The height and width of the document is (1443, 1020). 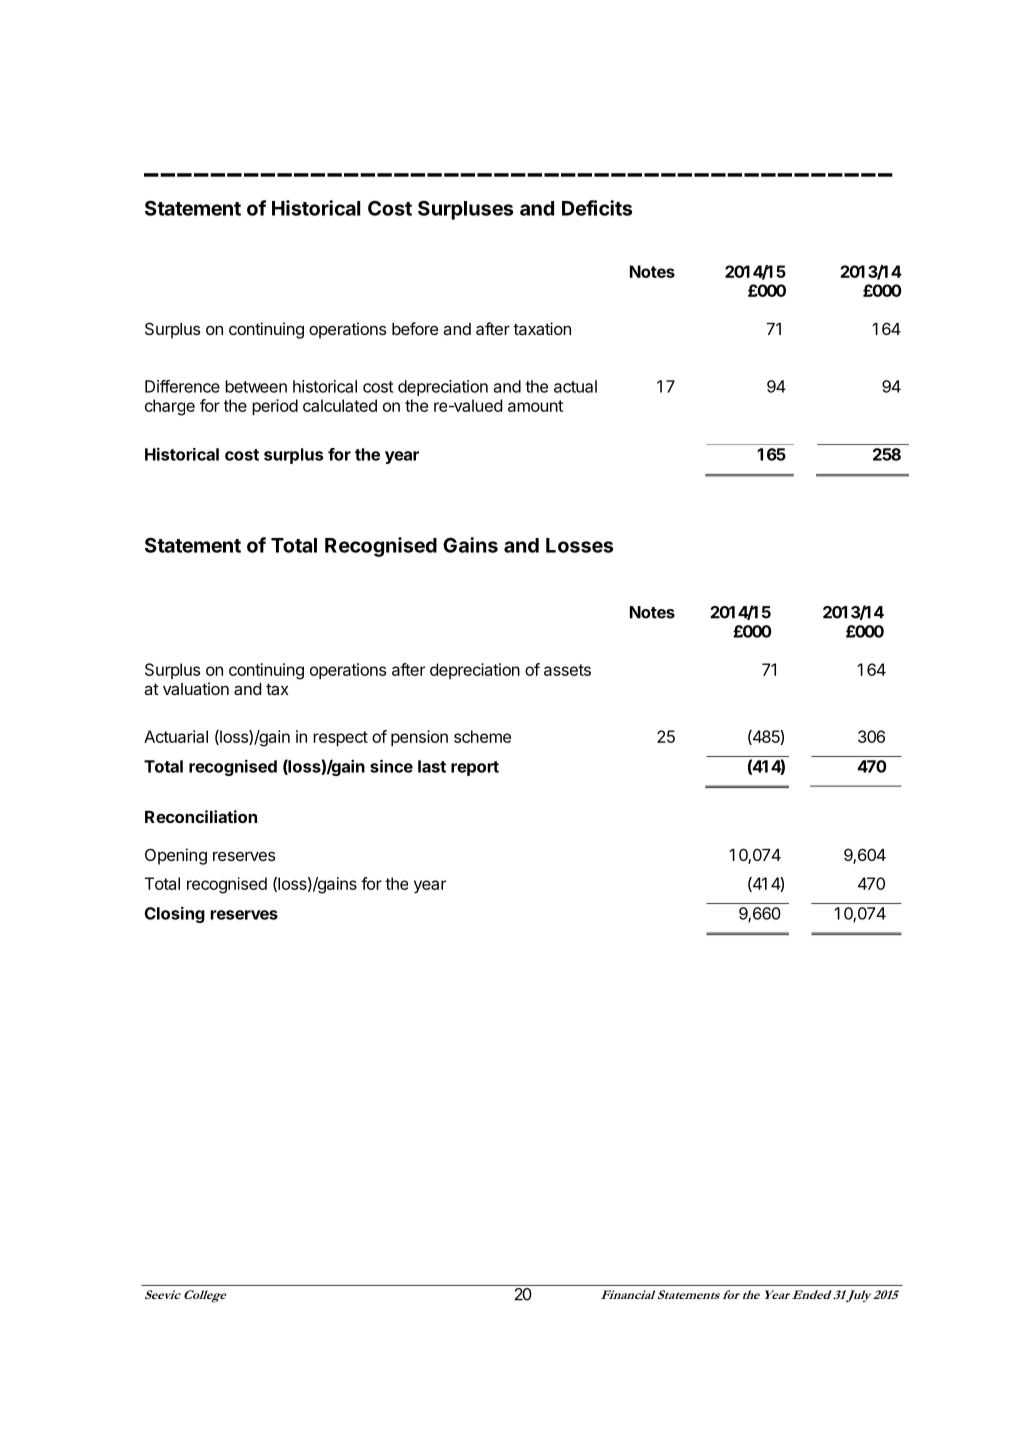 What do you see at coordinates (170, 407) in the document?
I see `charge` at bounding box center [170, 407].
